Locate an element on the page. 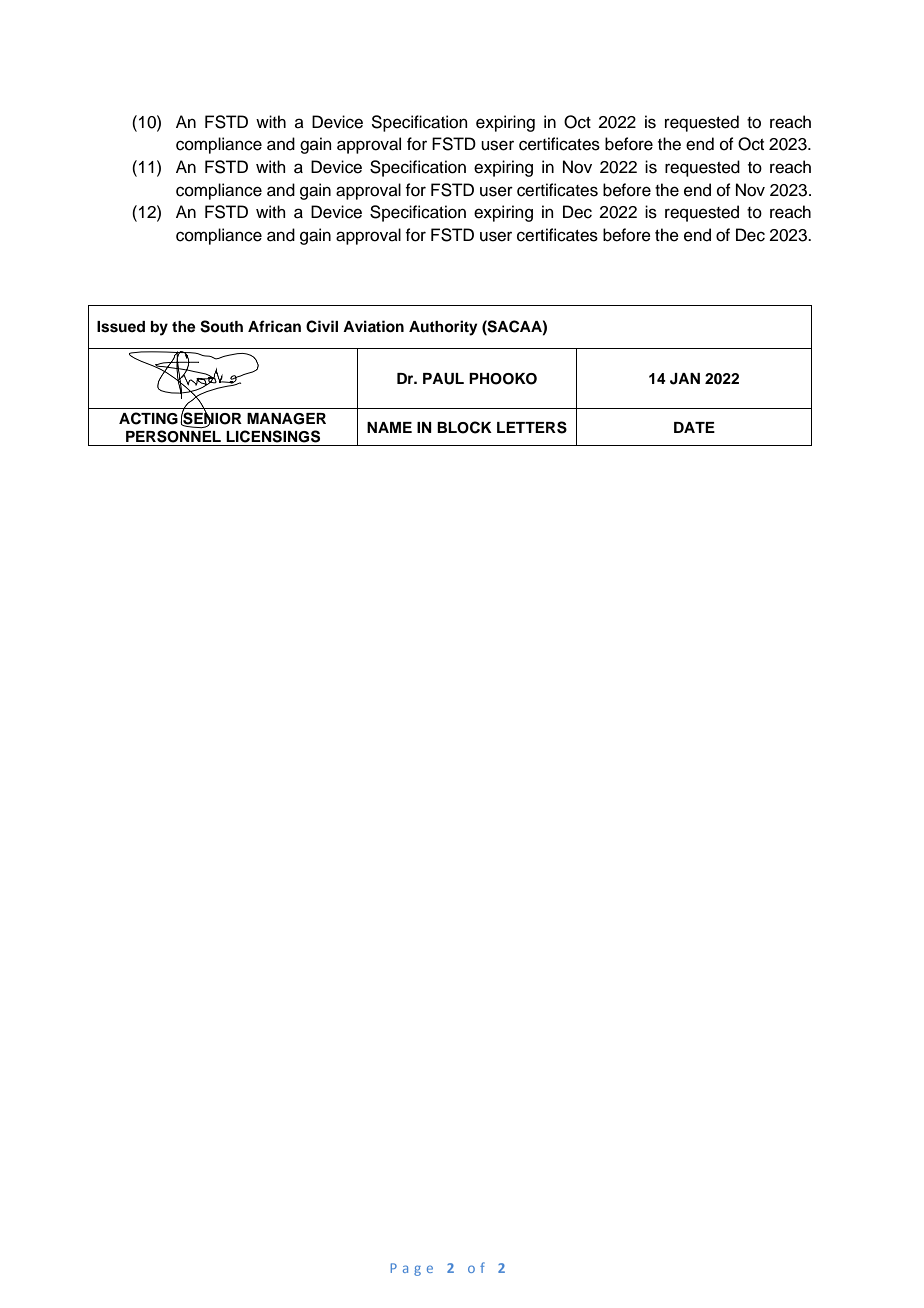 This document has width=924, height=1308. Authority is located at coordinates (443, 328).
